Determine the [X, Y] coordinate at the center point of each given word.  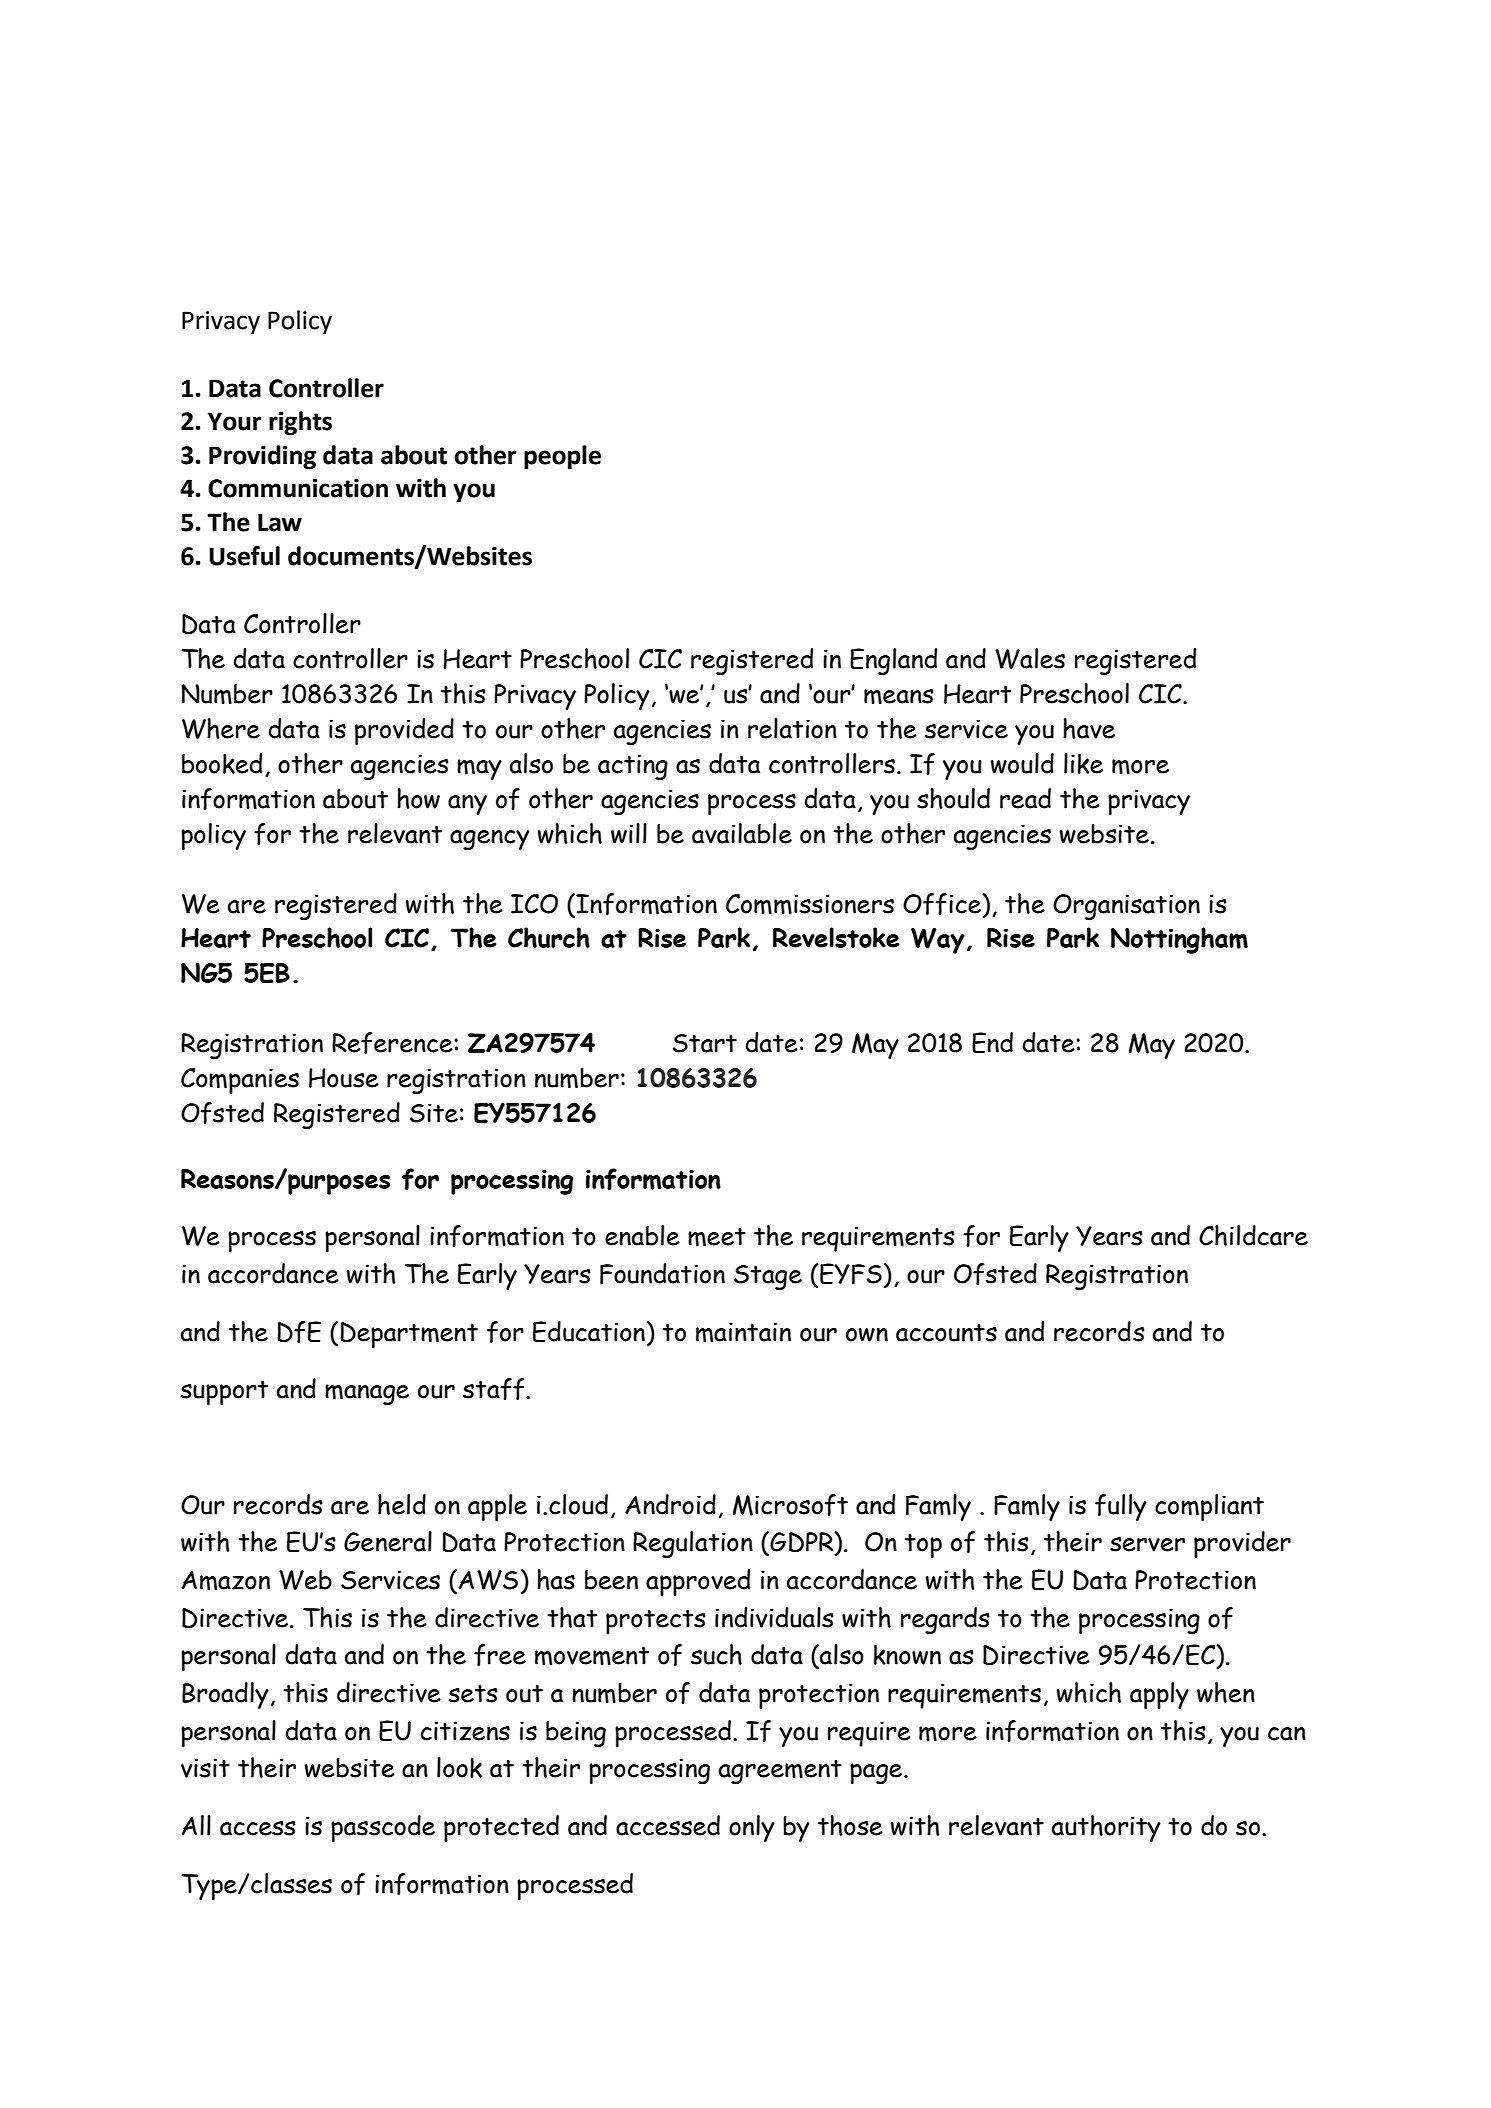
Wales [1030, 658]
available [742, 833]
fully [1121, 1507]
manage [367, 1394]
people [562, 457]
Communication [298, 488]
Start [705, 1043]
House [344, 1078]
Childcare [1253, 1235]
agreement [780, 1772]
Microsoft [790, 1505]
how [418, 798]
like [1083, 763]
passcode [383, 1828]
